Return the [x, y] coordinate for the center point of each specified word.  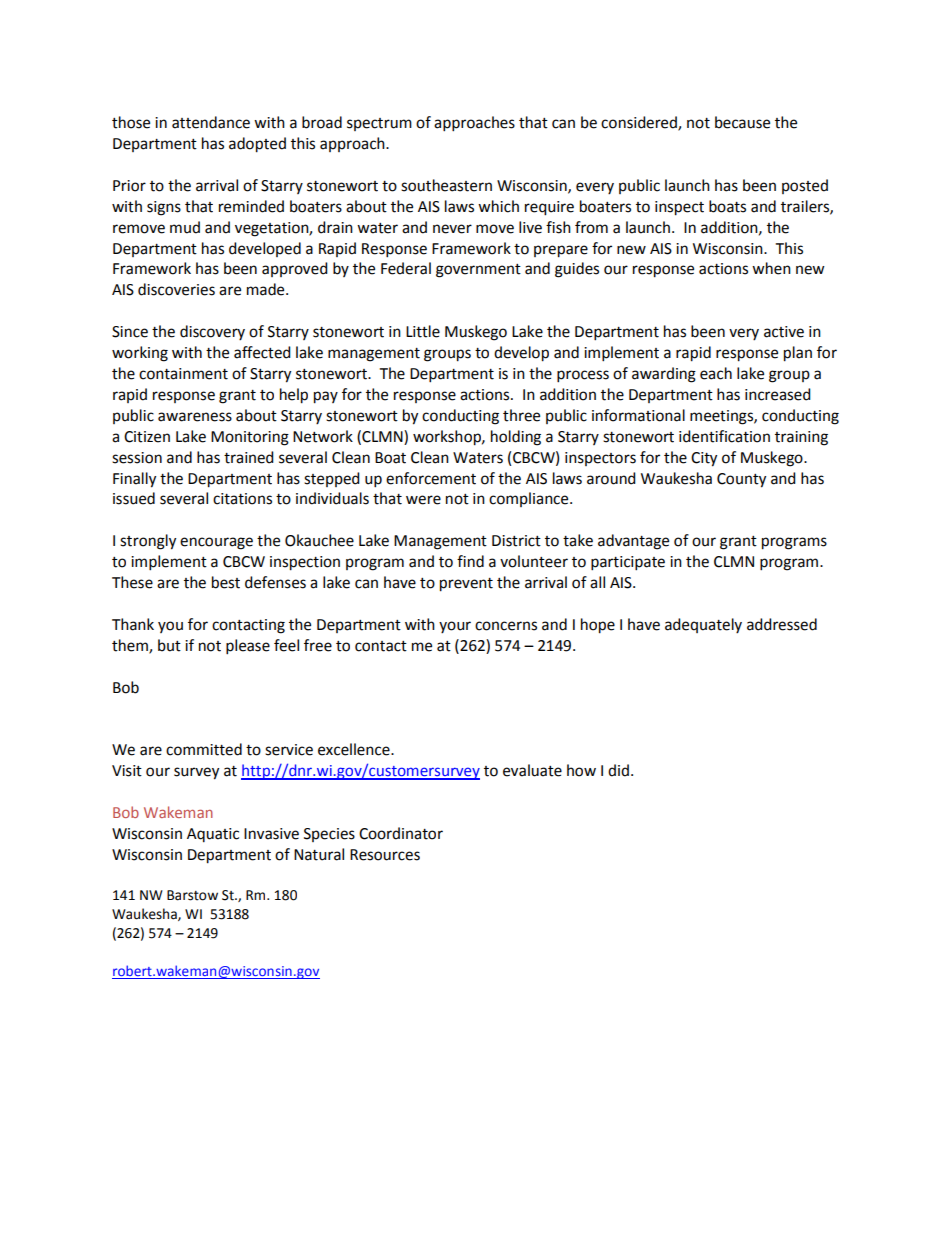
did [618, 770]
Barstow [192, 895]
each [716, 373]
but [169, 645]
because [742, 122]
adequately [703, 625]
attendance [211, 122]
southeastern [446, 185]
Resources [385, 855]
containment [183, 374]
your [455, 627]
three [521, 415]
